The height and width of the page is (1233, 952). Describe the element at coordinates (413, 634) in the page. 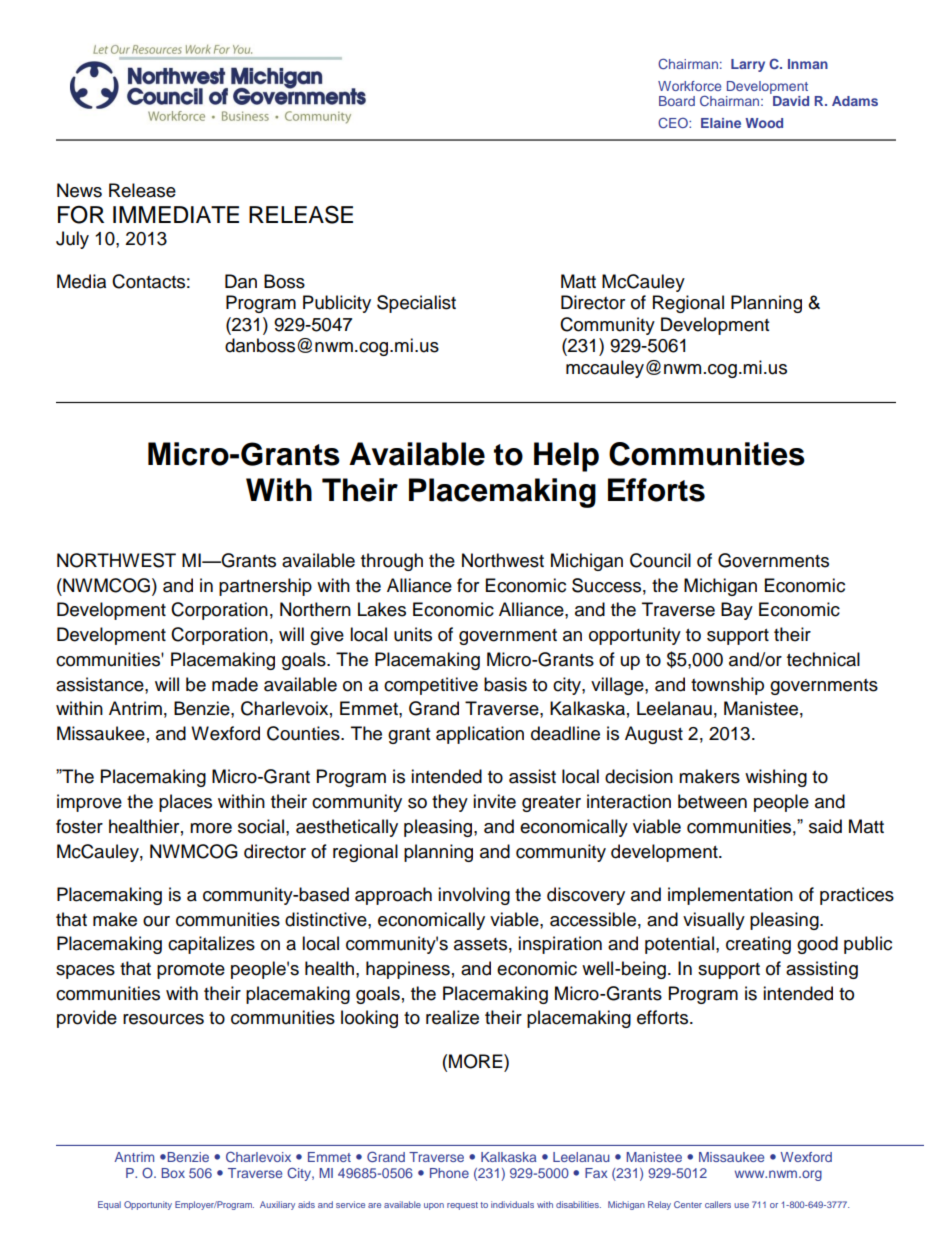

I see `units` at that location.
